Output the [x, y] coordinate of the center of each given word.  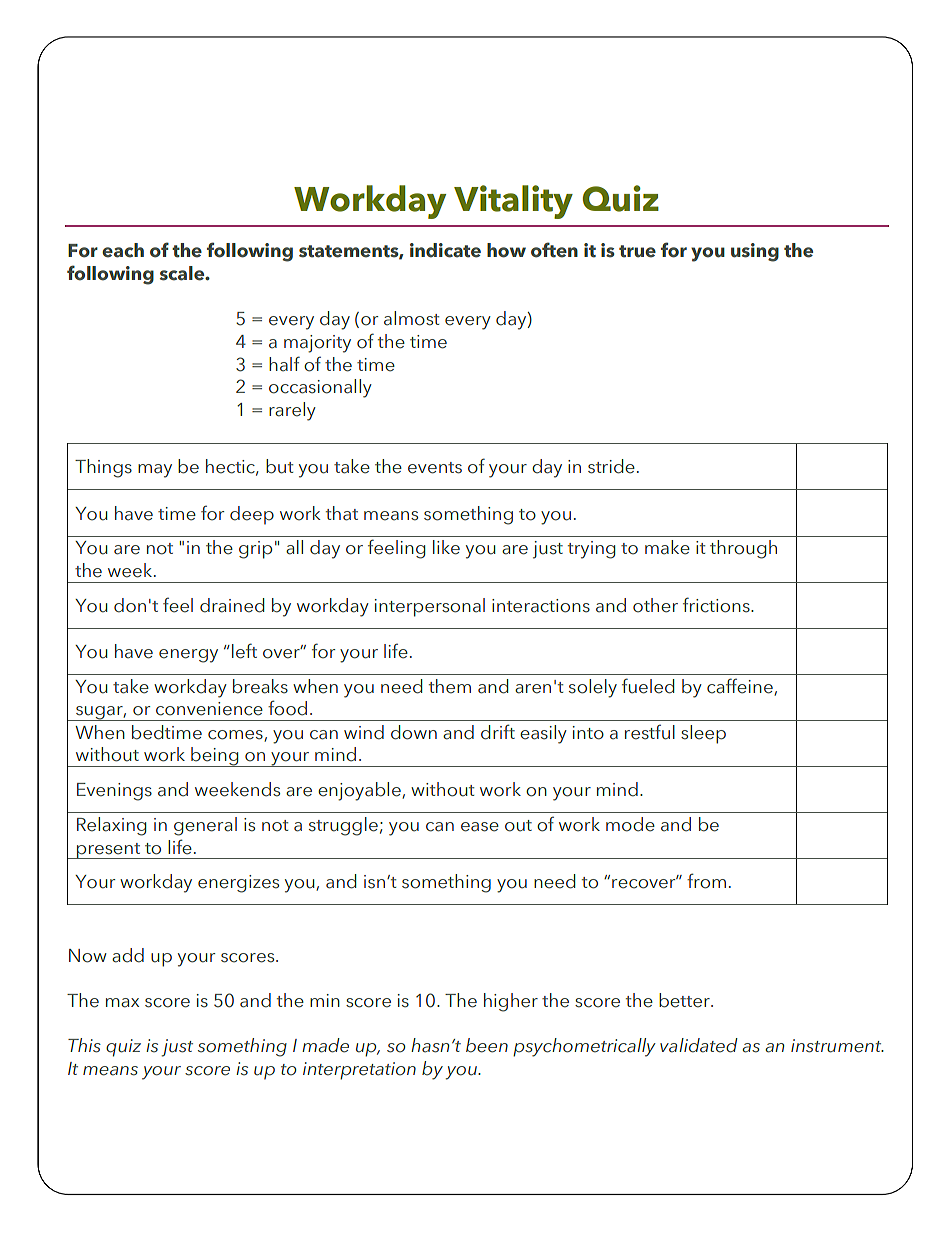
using [755, 252]
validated [699, 1045]
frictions [717, 605]
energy [188, 656]
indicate [445, 250]
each [123, 250]
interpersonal [430, 607]
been [487, 1045]
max [122, 1003]
